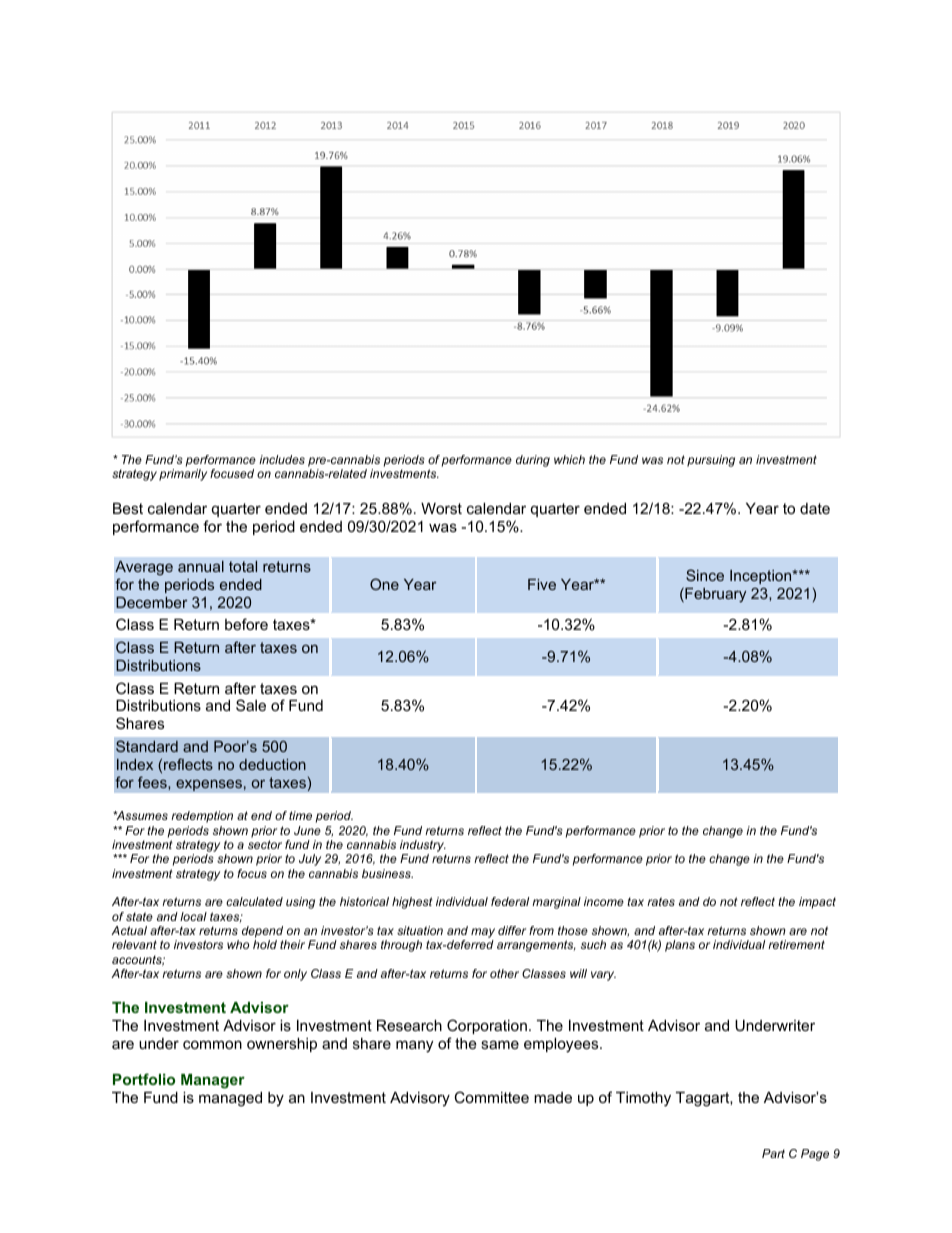 This screenshot has height=1233, width=952. Describe the element at coordinates (773, 1153) in the screenshot. I see `Part` at that location.
